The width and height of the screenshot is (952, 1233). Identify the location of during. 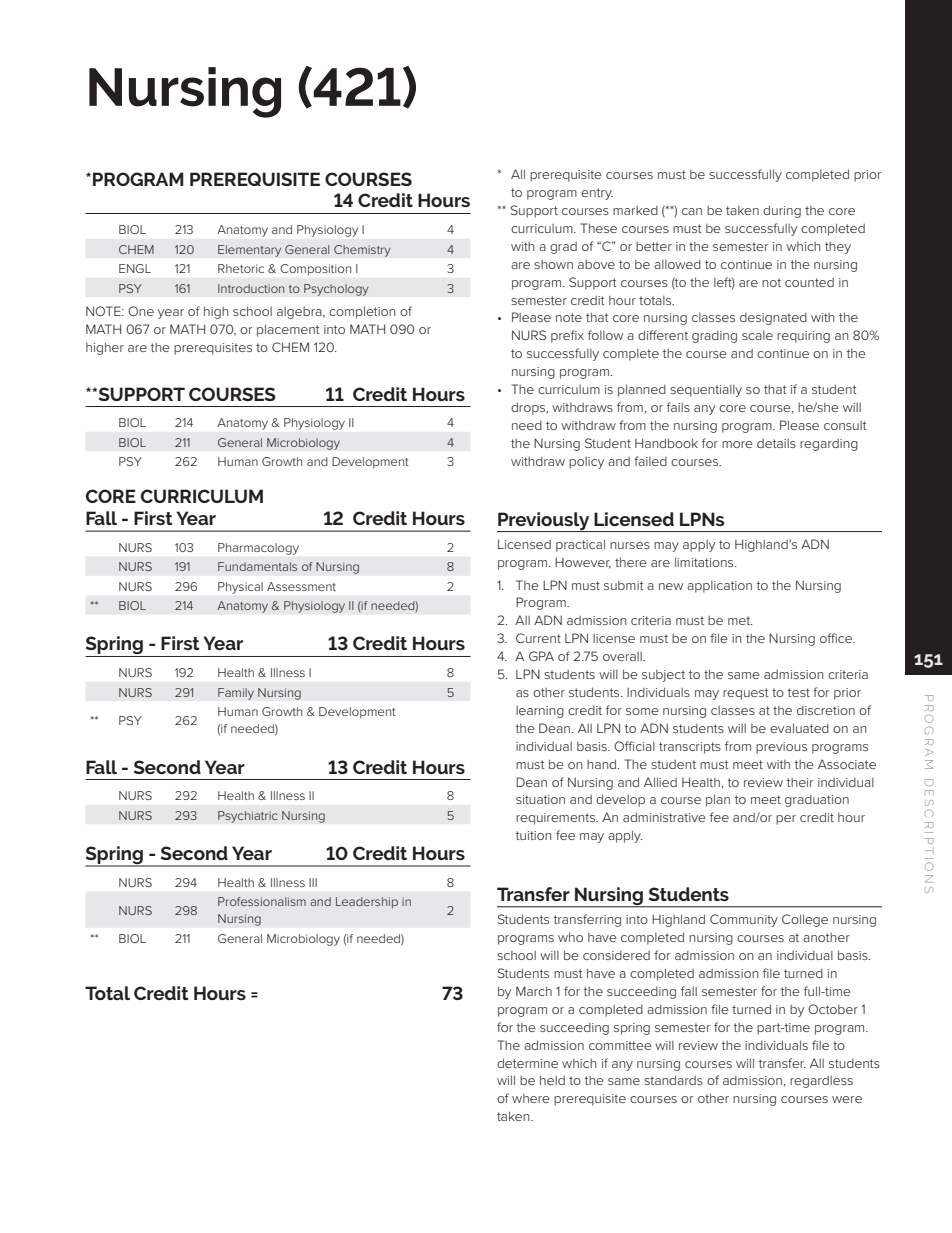
(782, 211).
